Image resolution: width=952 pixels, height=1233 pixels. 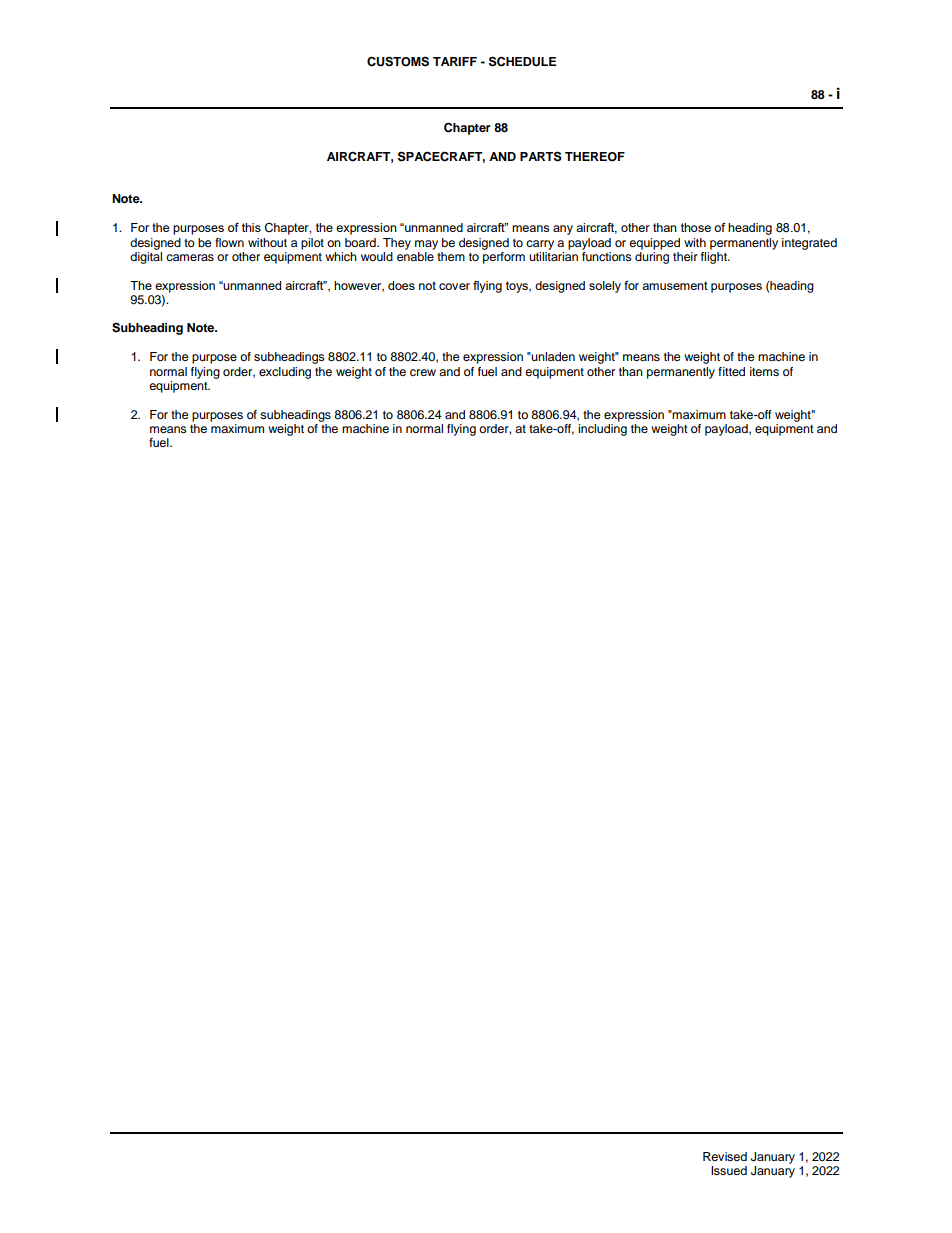 What do you see at coordinates (455, 61) in the page?
I see `TARIFF` at bounding box center [455, 61].
